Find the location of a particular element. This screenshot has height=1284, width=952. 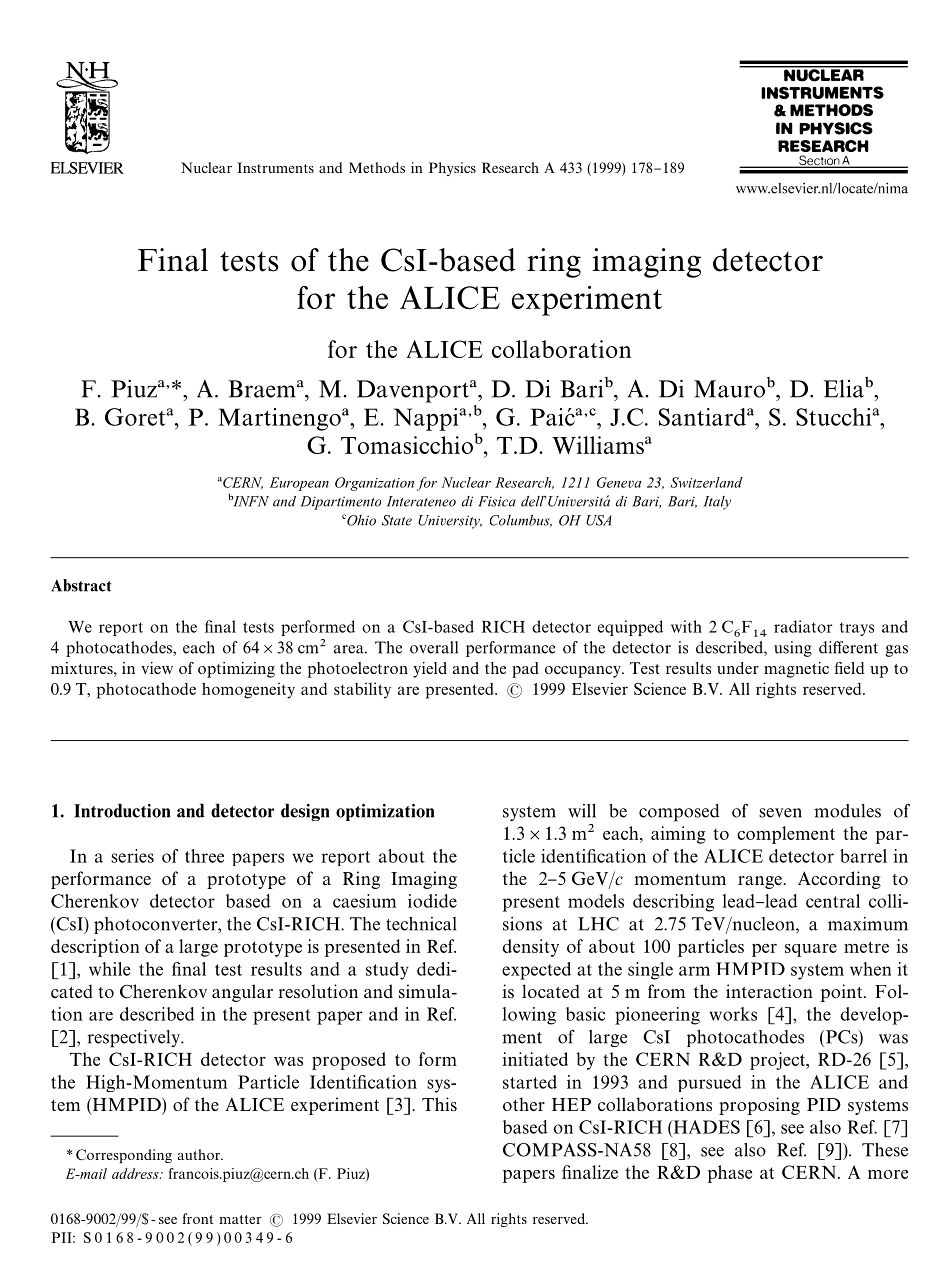

other is located at coordinates (524, 1104).
